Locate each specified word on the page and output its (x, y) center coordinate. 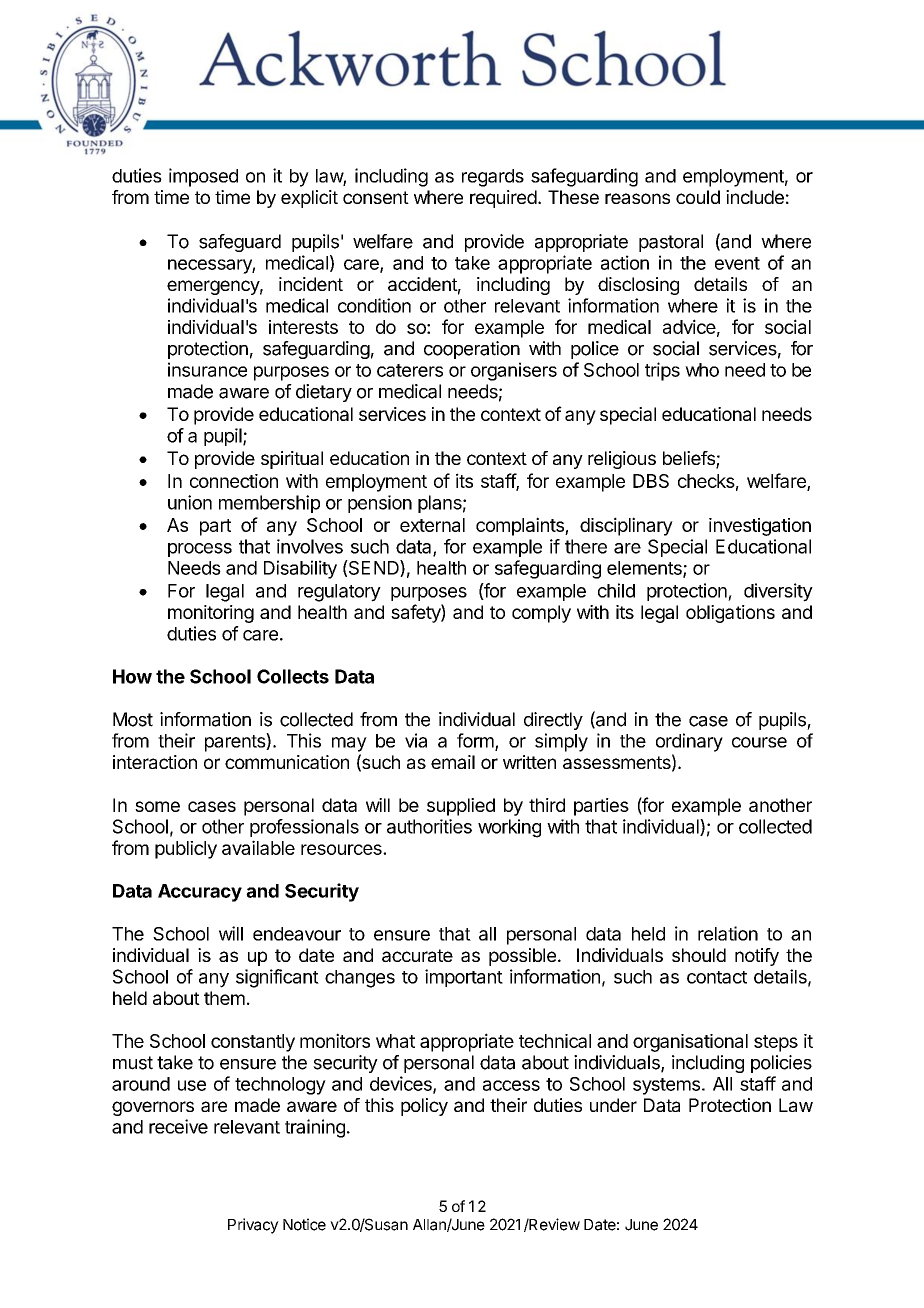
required (503, 199)
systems (666, 1086)
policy (424, 1107)
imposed (203, 177)
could (698, 197)
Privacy (253, 1226)
